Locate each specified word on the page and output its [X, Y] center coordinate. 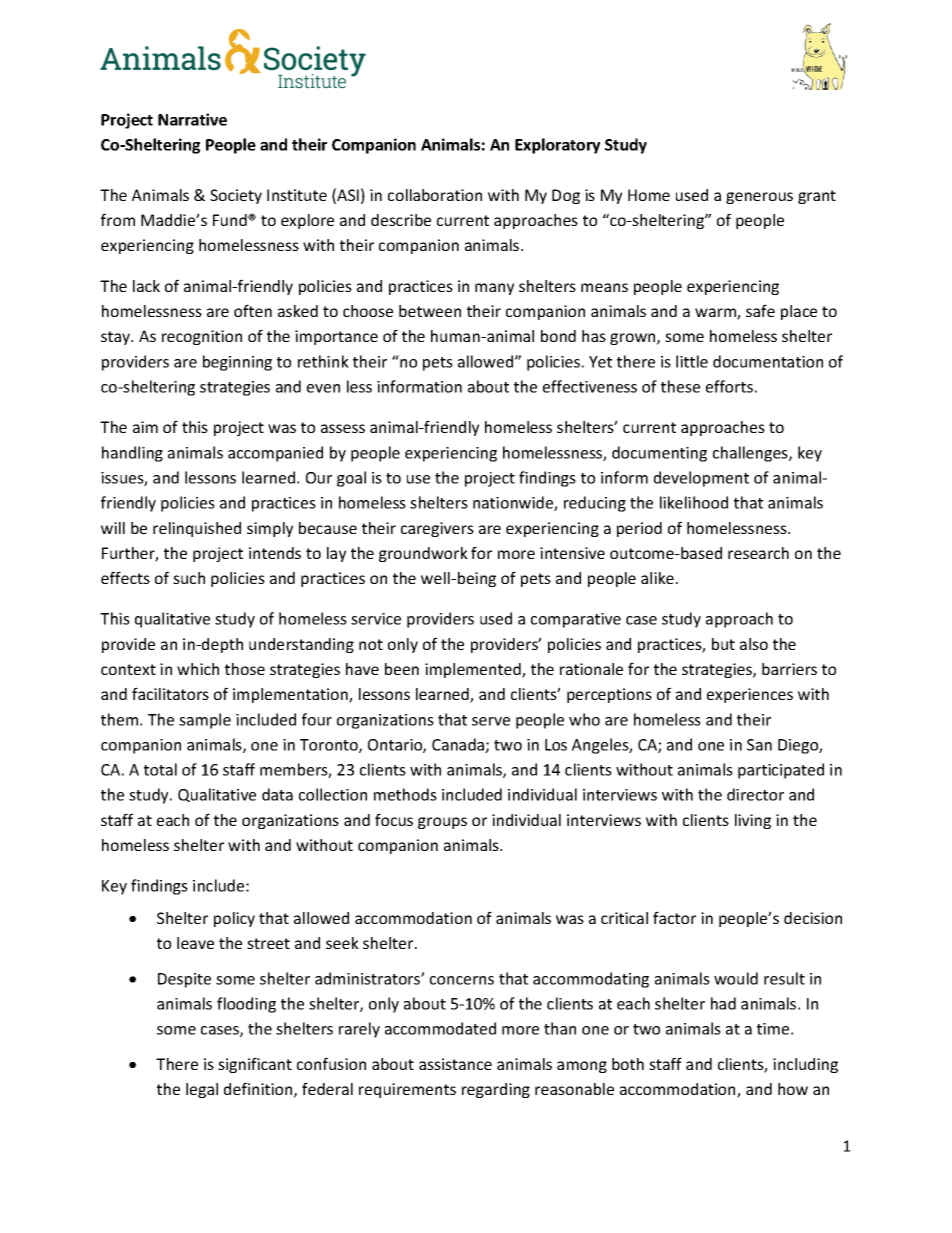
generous [759, 198]
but [723, 644]
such [189, 578]
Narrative [192, 119]
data [277, 794]
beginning [237, 363]
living [753, 821]
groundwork [423, 554]
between [430, 311]
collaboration [435, 195]
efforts [729, 386]
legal [202, 1090]
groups [442, 823]
